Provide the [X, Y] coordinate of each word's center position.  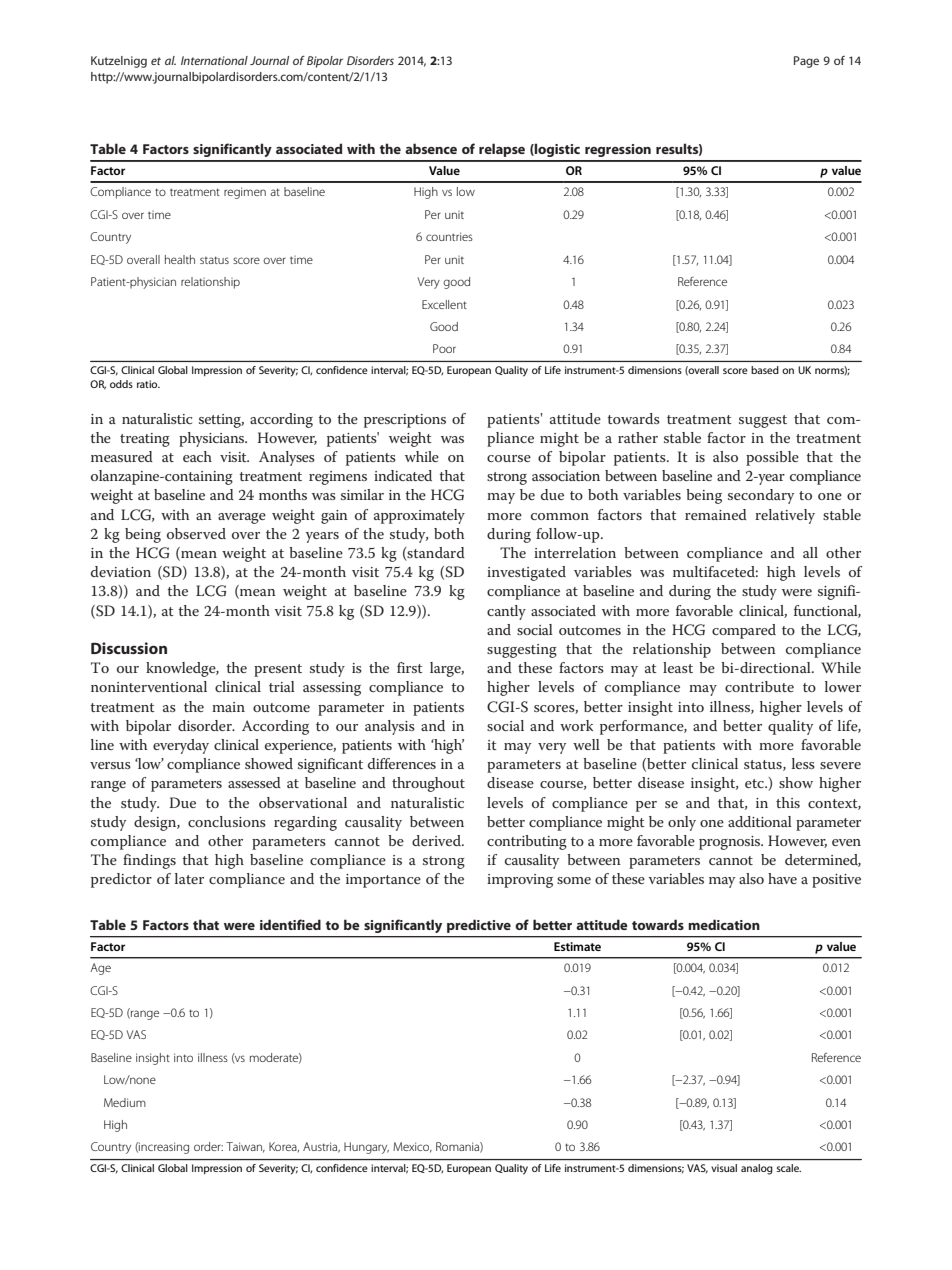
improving [520, 881]
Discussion [129, 648]
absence [431, 148]
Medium [125, 1102]
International [214, 60]
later [189, 878]
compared [744, 631]
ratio [148, 384]
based [765, 370]
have [782, 878]
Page [806, 62]
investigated [526, 573]
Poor [444, 348]
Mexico [412, 1147]
